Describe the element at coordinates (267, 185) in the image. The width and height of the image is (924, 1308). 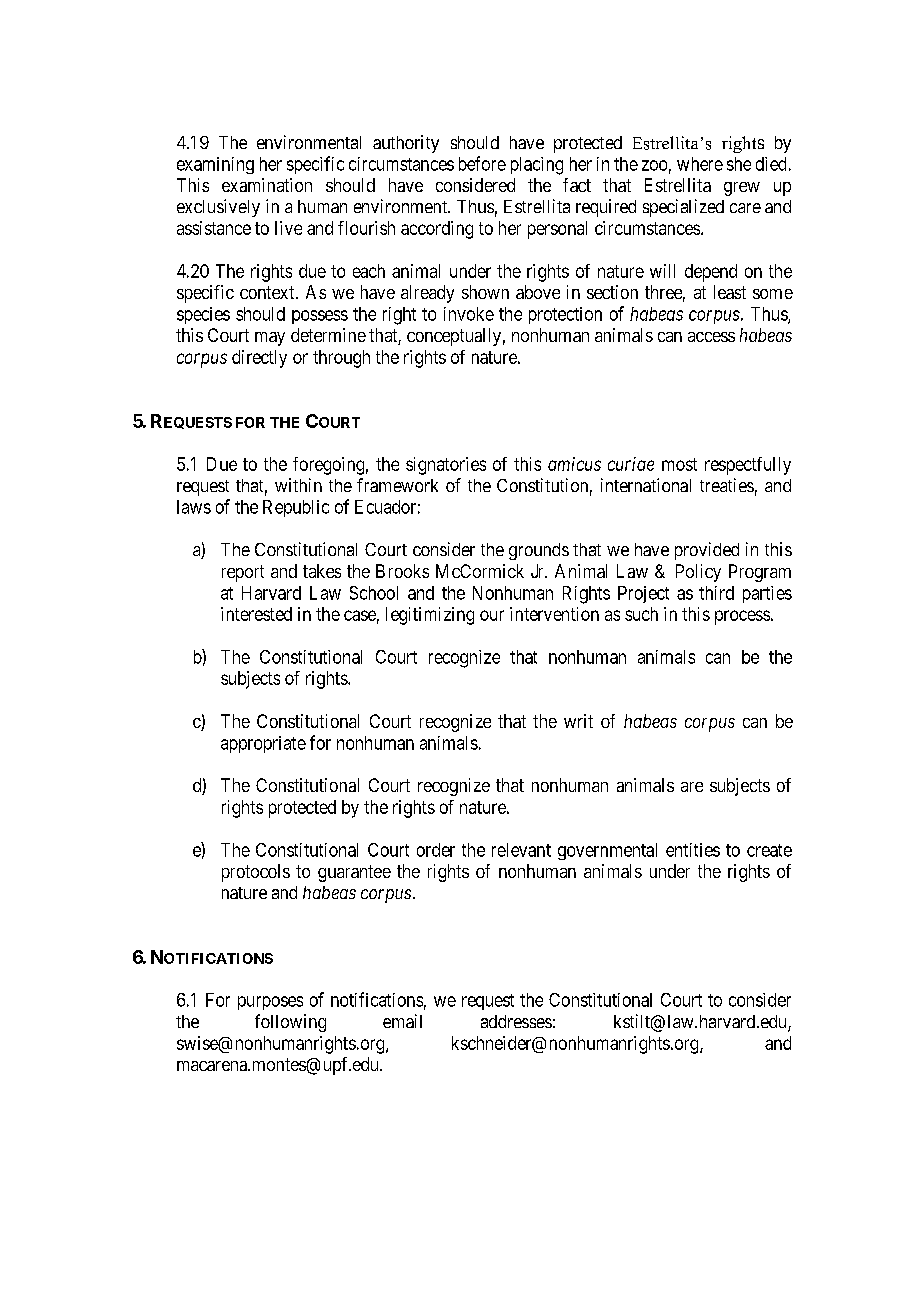
I see `examination` at that location.
